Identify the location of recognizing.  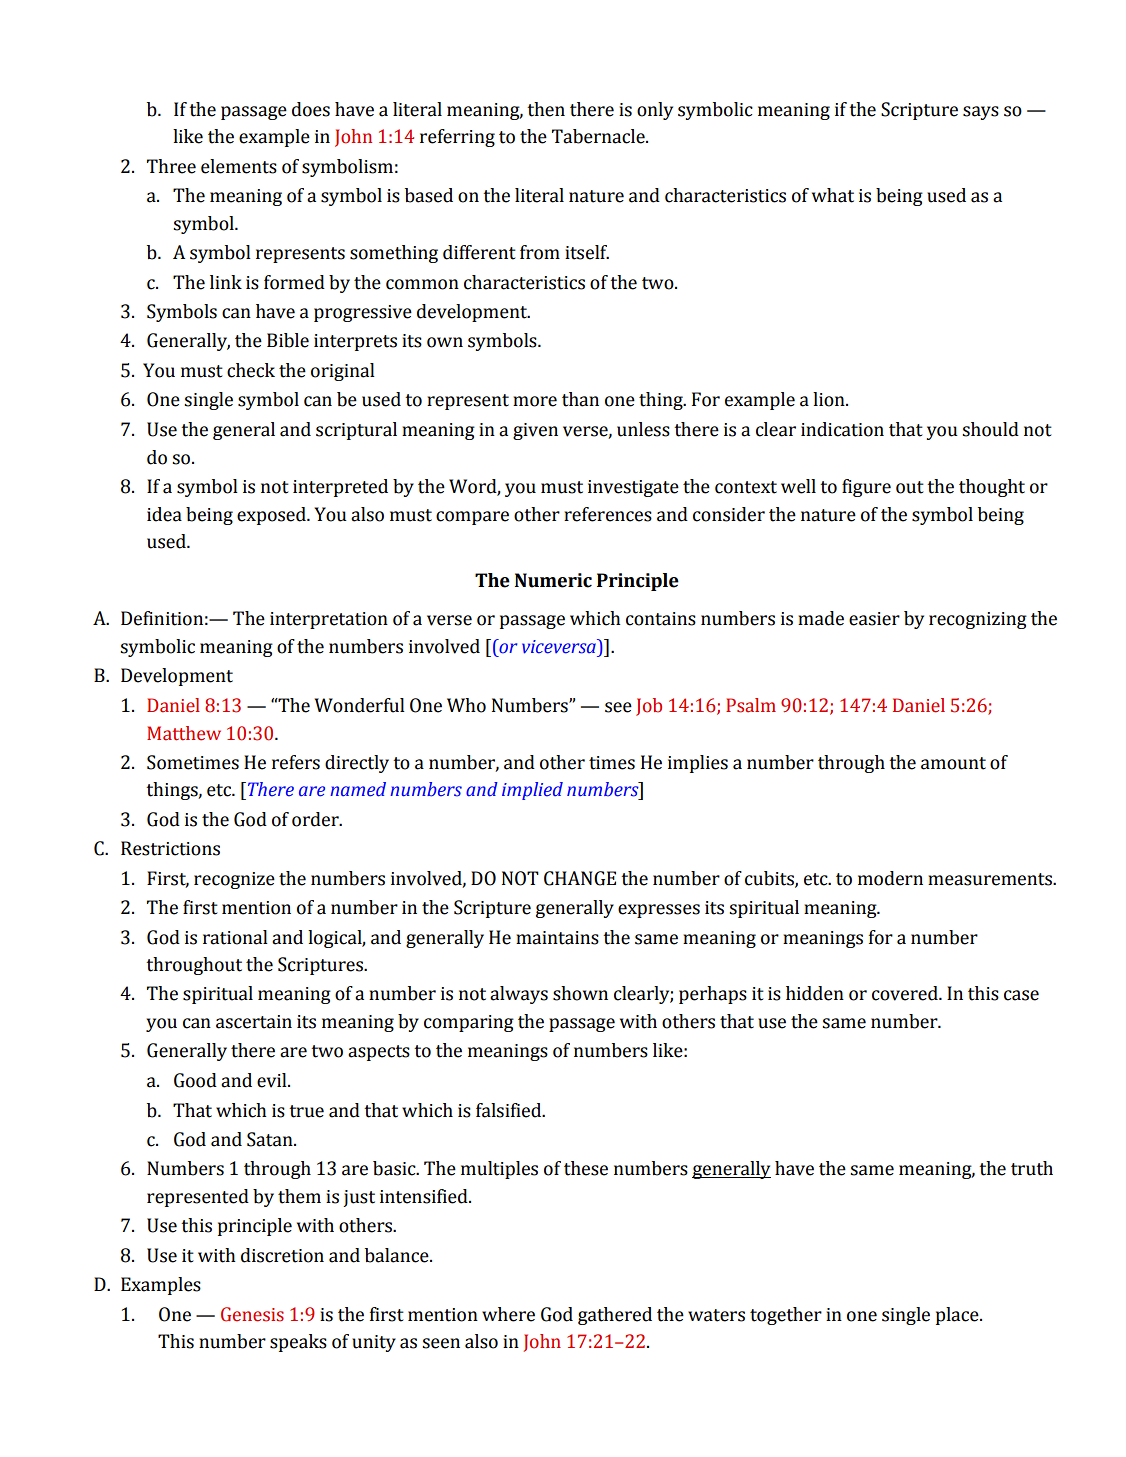
(978, 620).
